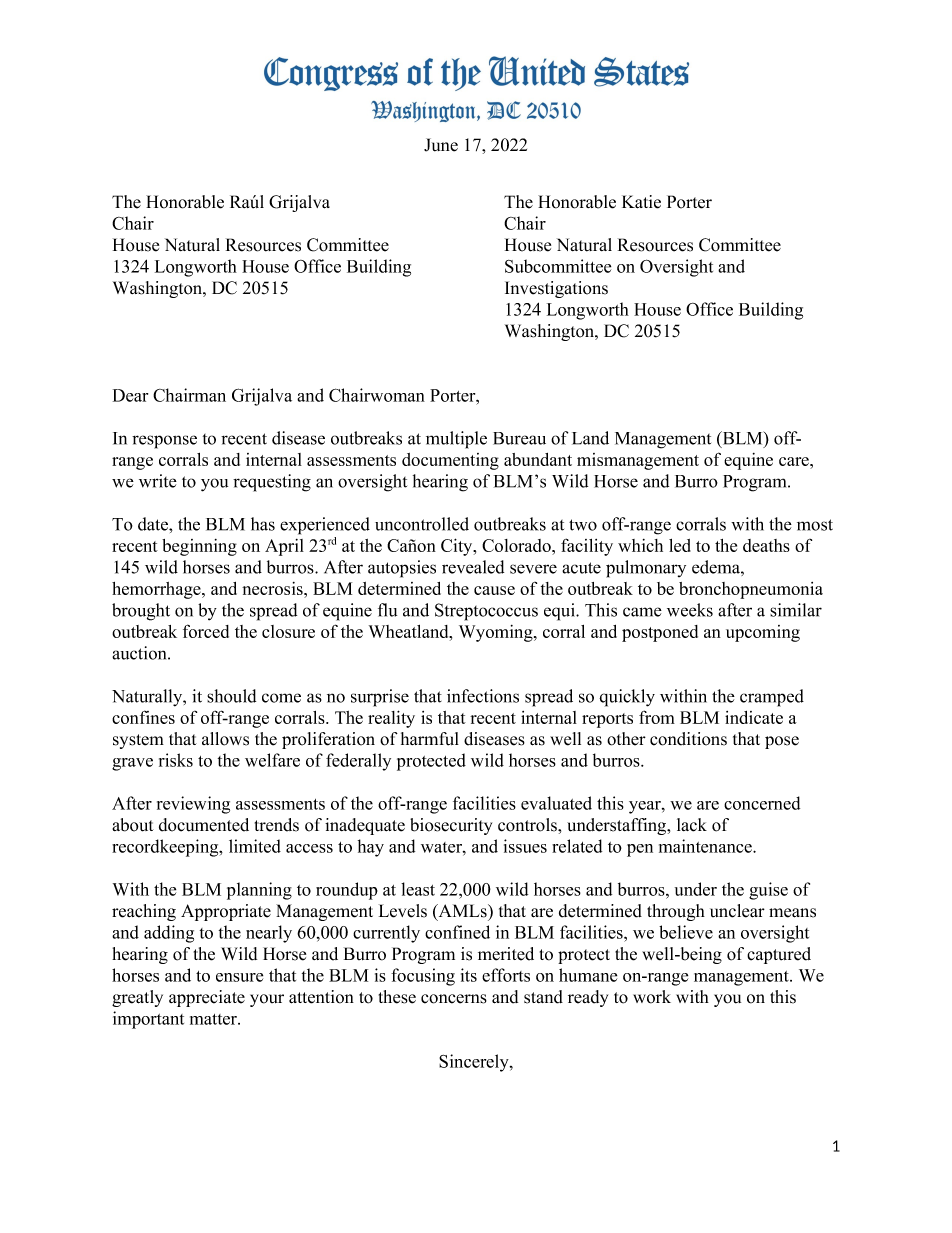  What do you see at coordinates (652, 997) in the image?
I see `work` at bounding box center [652, 997].
